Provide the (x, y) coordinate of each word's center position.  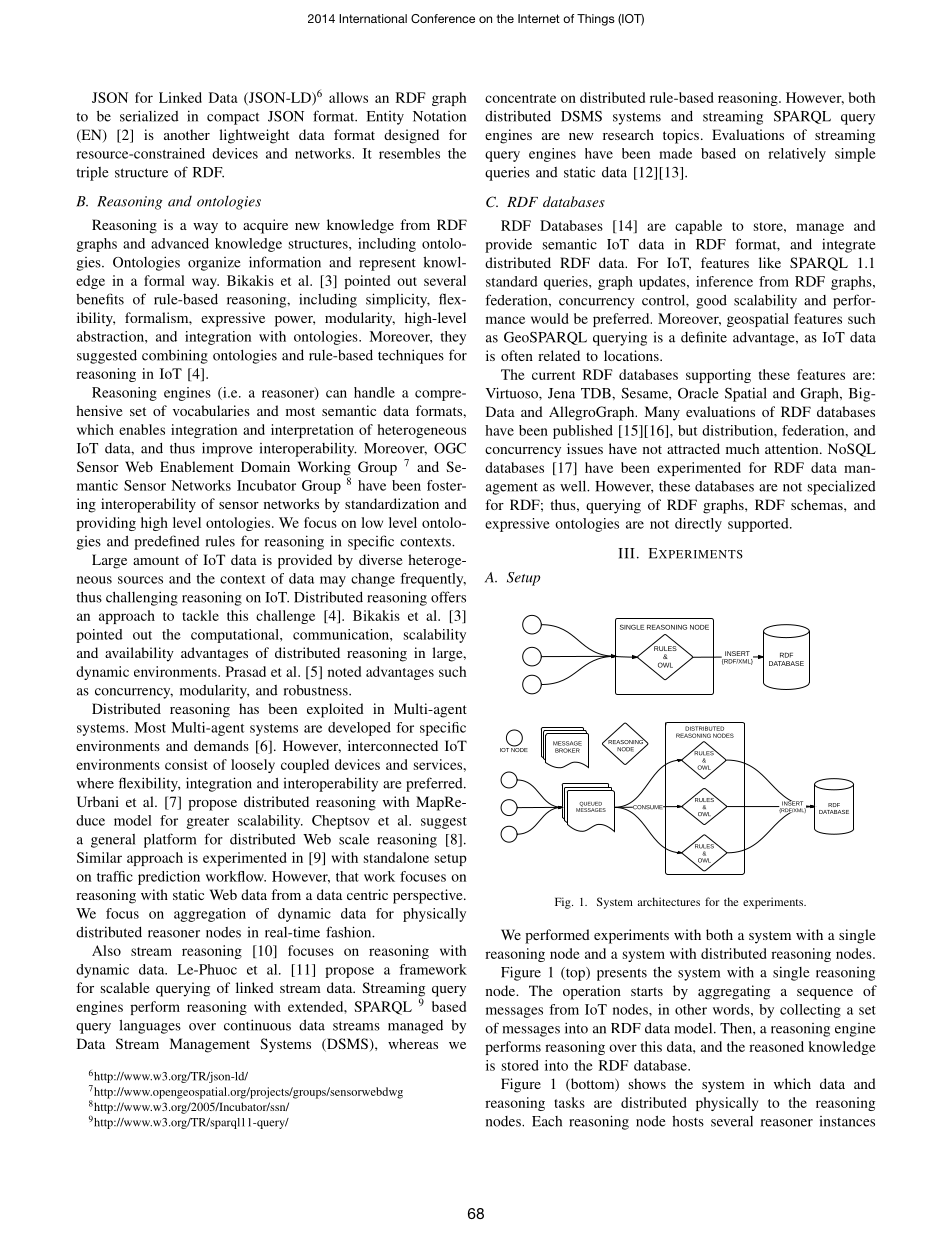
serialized (149, 116)
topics (681, 136)
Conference (443, 18)
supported (759, 525)
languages (150, 1026)
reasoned (776, 1046)
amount (156, 560)
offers (448, 597)
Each (547, 1121)
